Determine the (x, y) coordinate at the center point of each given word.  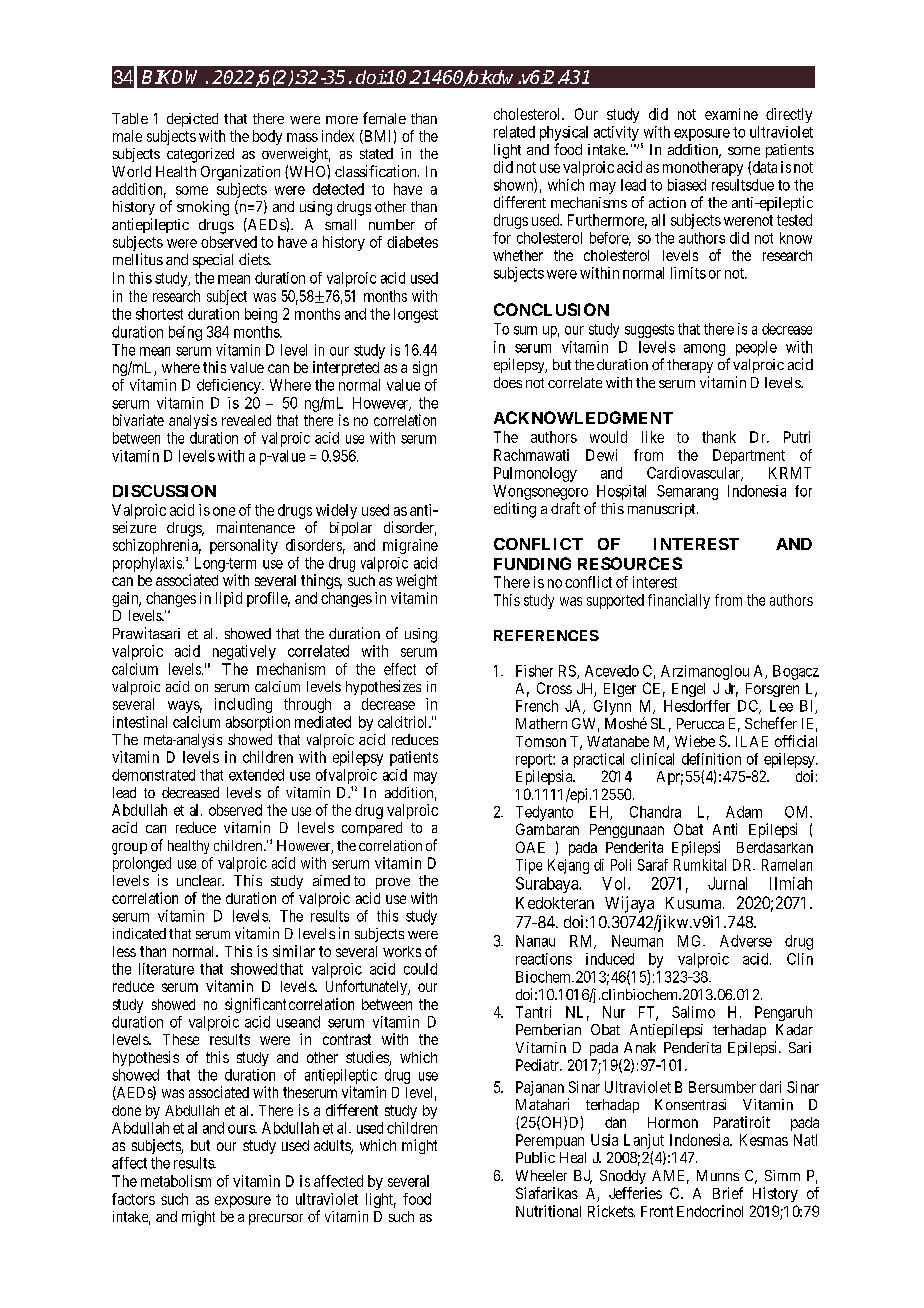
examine (731, 114)
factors (133, 1199)
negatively (244, 652)
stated (376, 153)
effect (400, 669)
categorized (200, 155)
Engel (688, 690)
